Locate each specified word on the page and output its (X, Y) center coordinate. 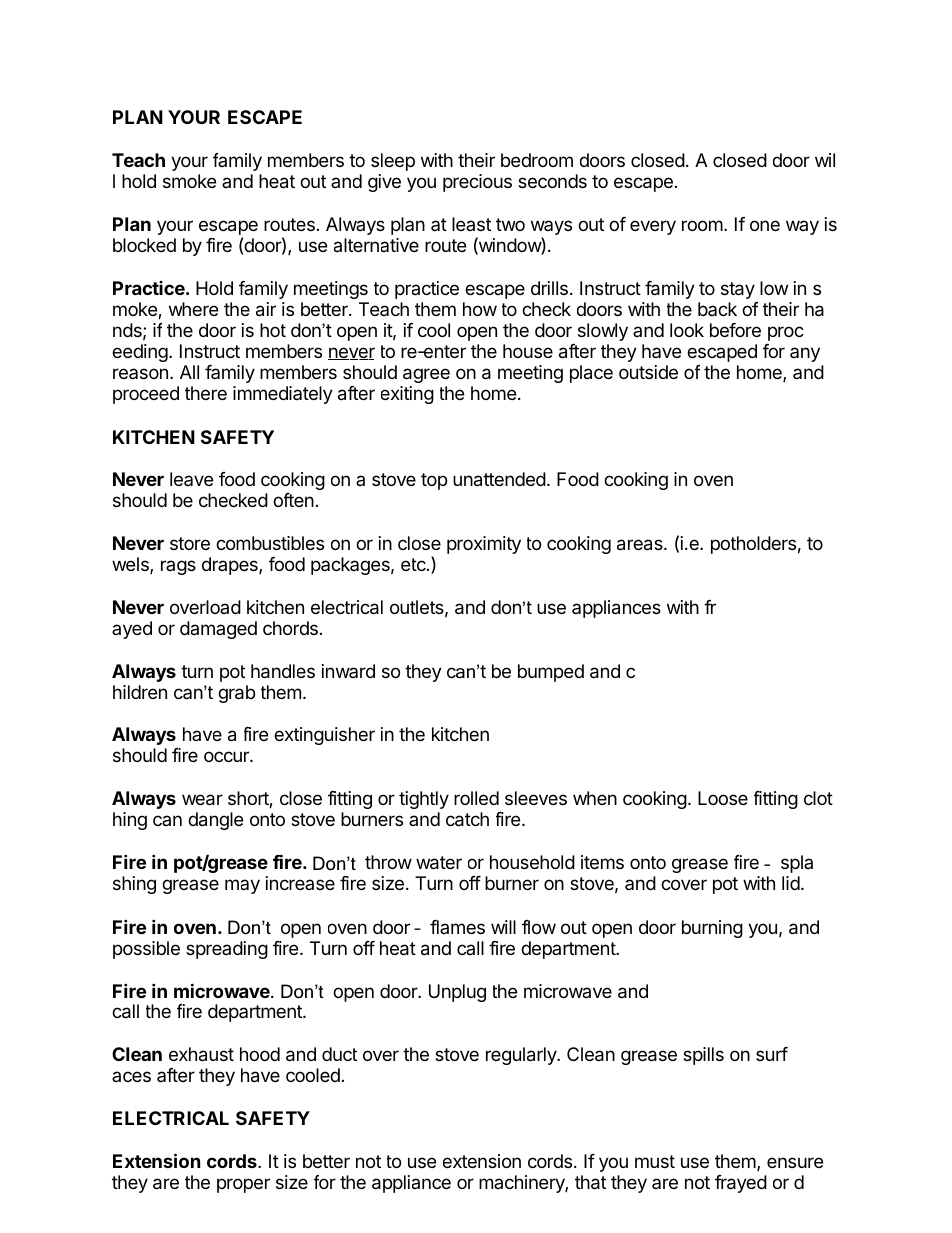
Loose (723, 798)
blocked (144, 245)
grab (236, 694)
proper (243, 1185)
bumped (551, 673)
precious (477, 183)
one (765, 225)
